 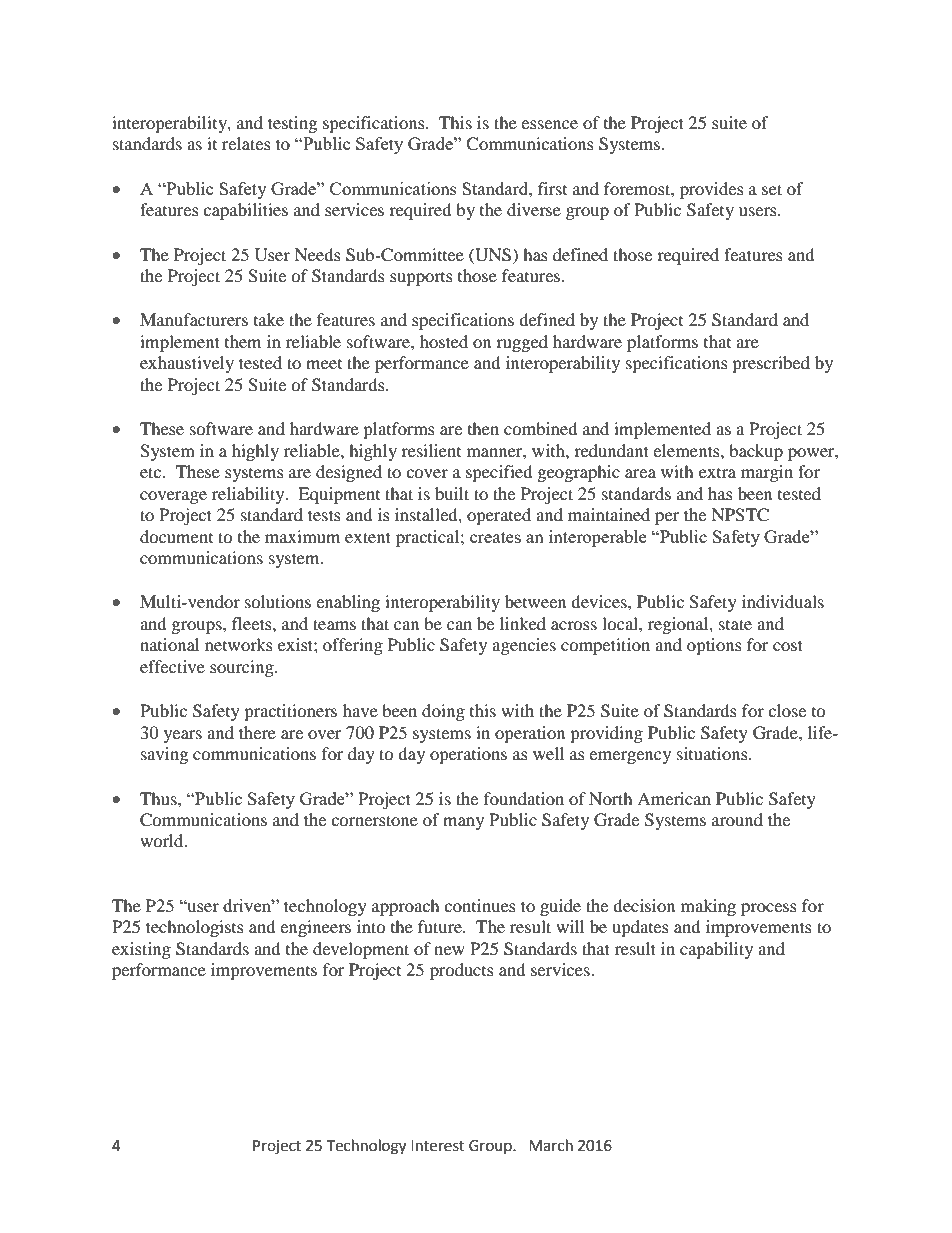 What do you see at coordinates (549, 124) in the document?
I see `essence` at bounding box center [549, 124].
